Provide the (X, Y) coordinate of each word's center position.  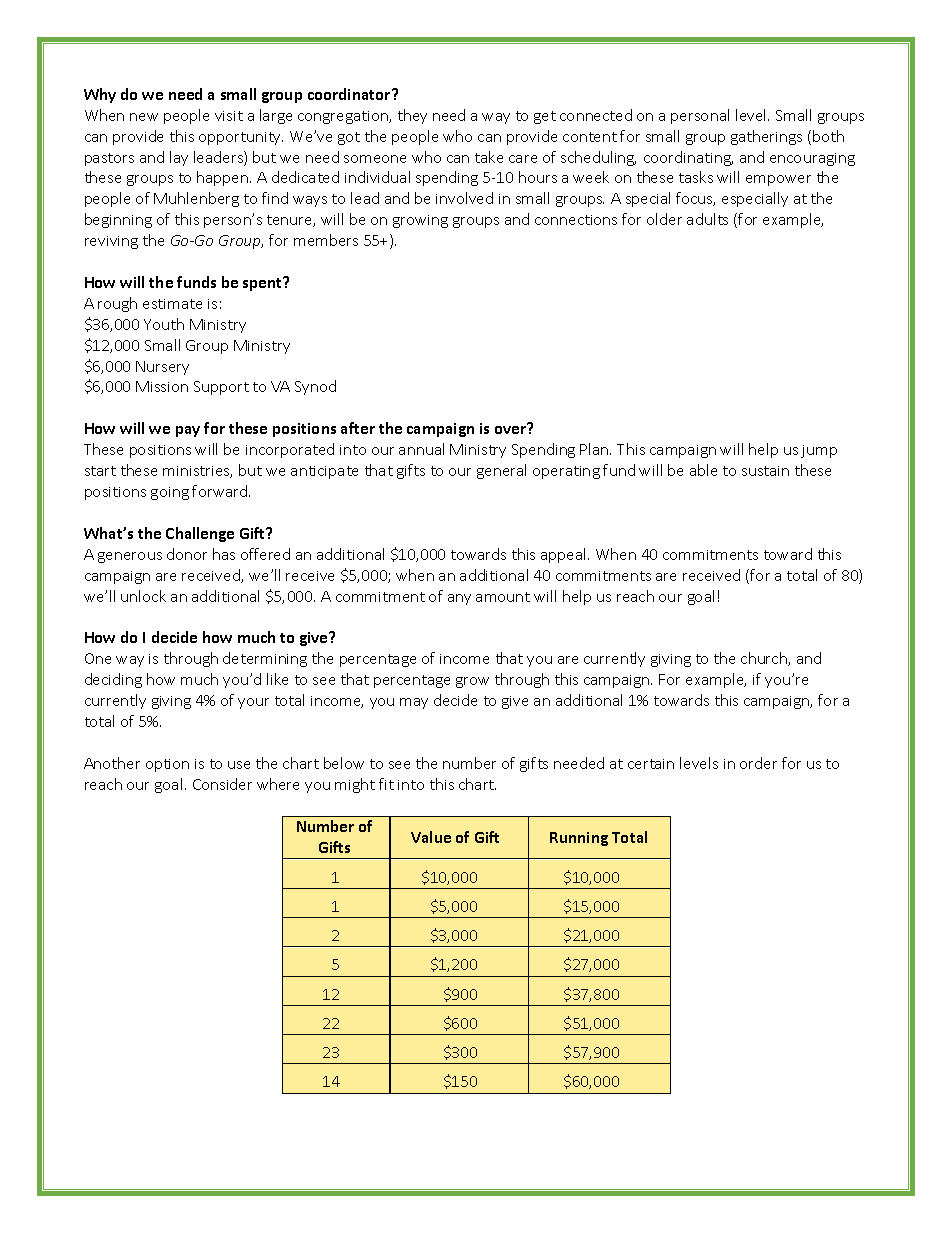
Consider (222, 784)
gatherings (766, 137)
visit (229, 116)
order (758, 763)
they (412, 116)
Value (431, 837)
